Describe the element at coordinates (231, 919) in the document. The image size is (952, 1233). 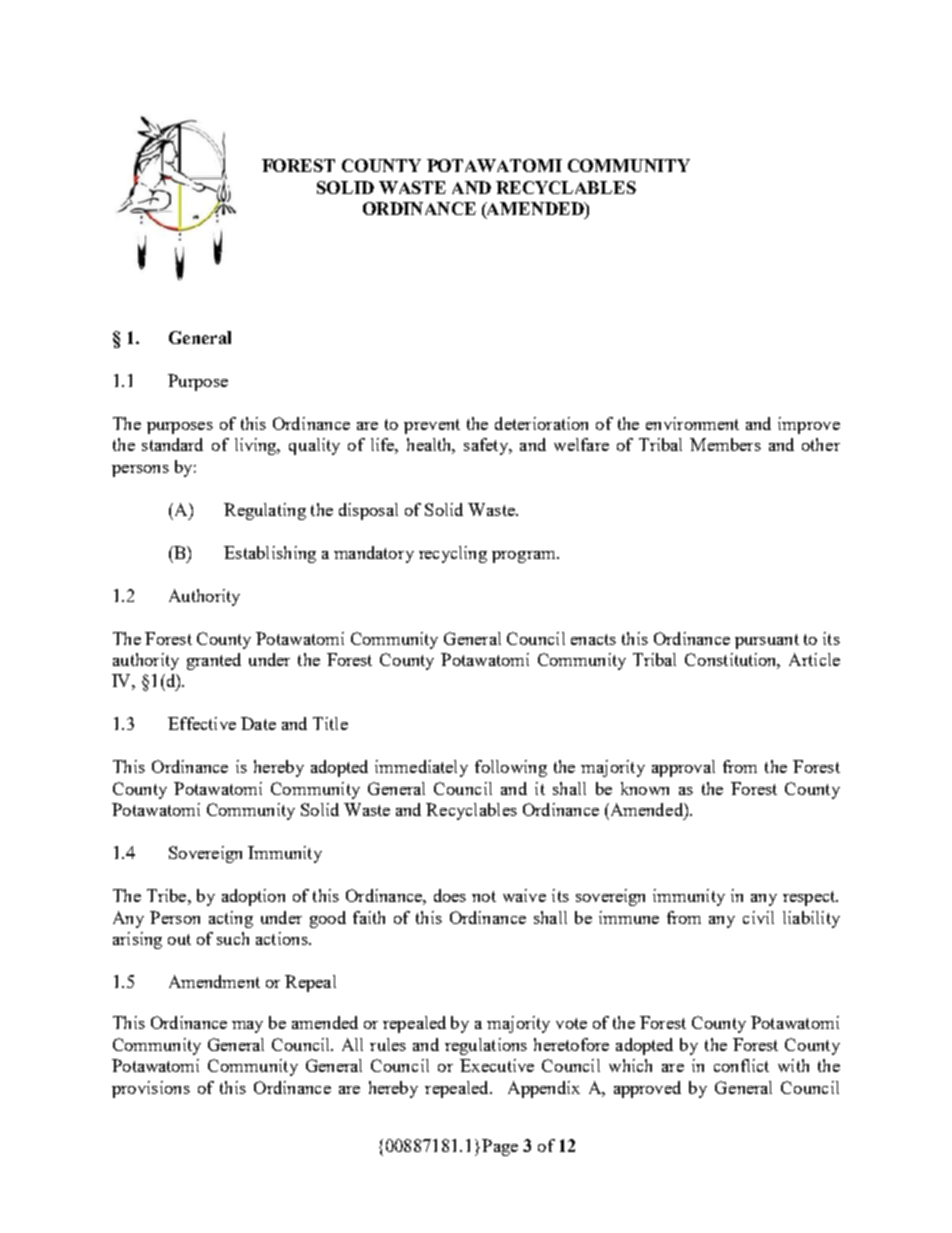
I see `acting` at that location.
